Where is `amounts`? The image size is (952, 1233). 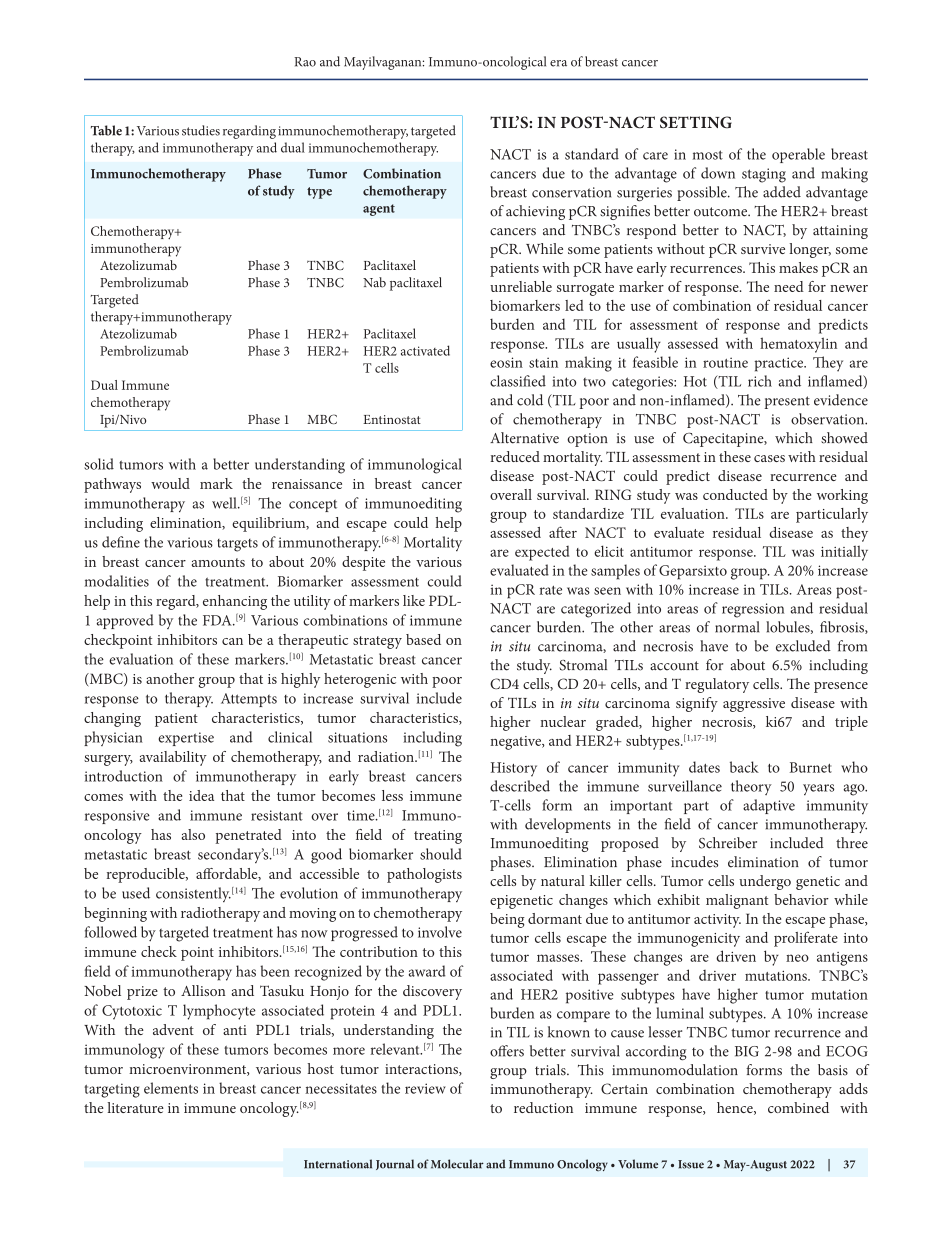 amounts is located at coordinates (218, 562).
